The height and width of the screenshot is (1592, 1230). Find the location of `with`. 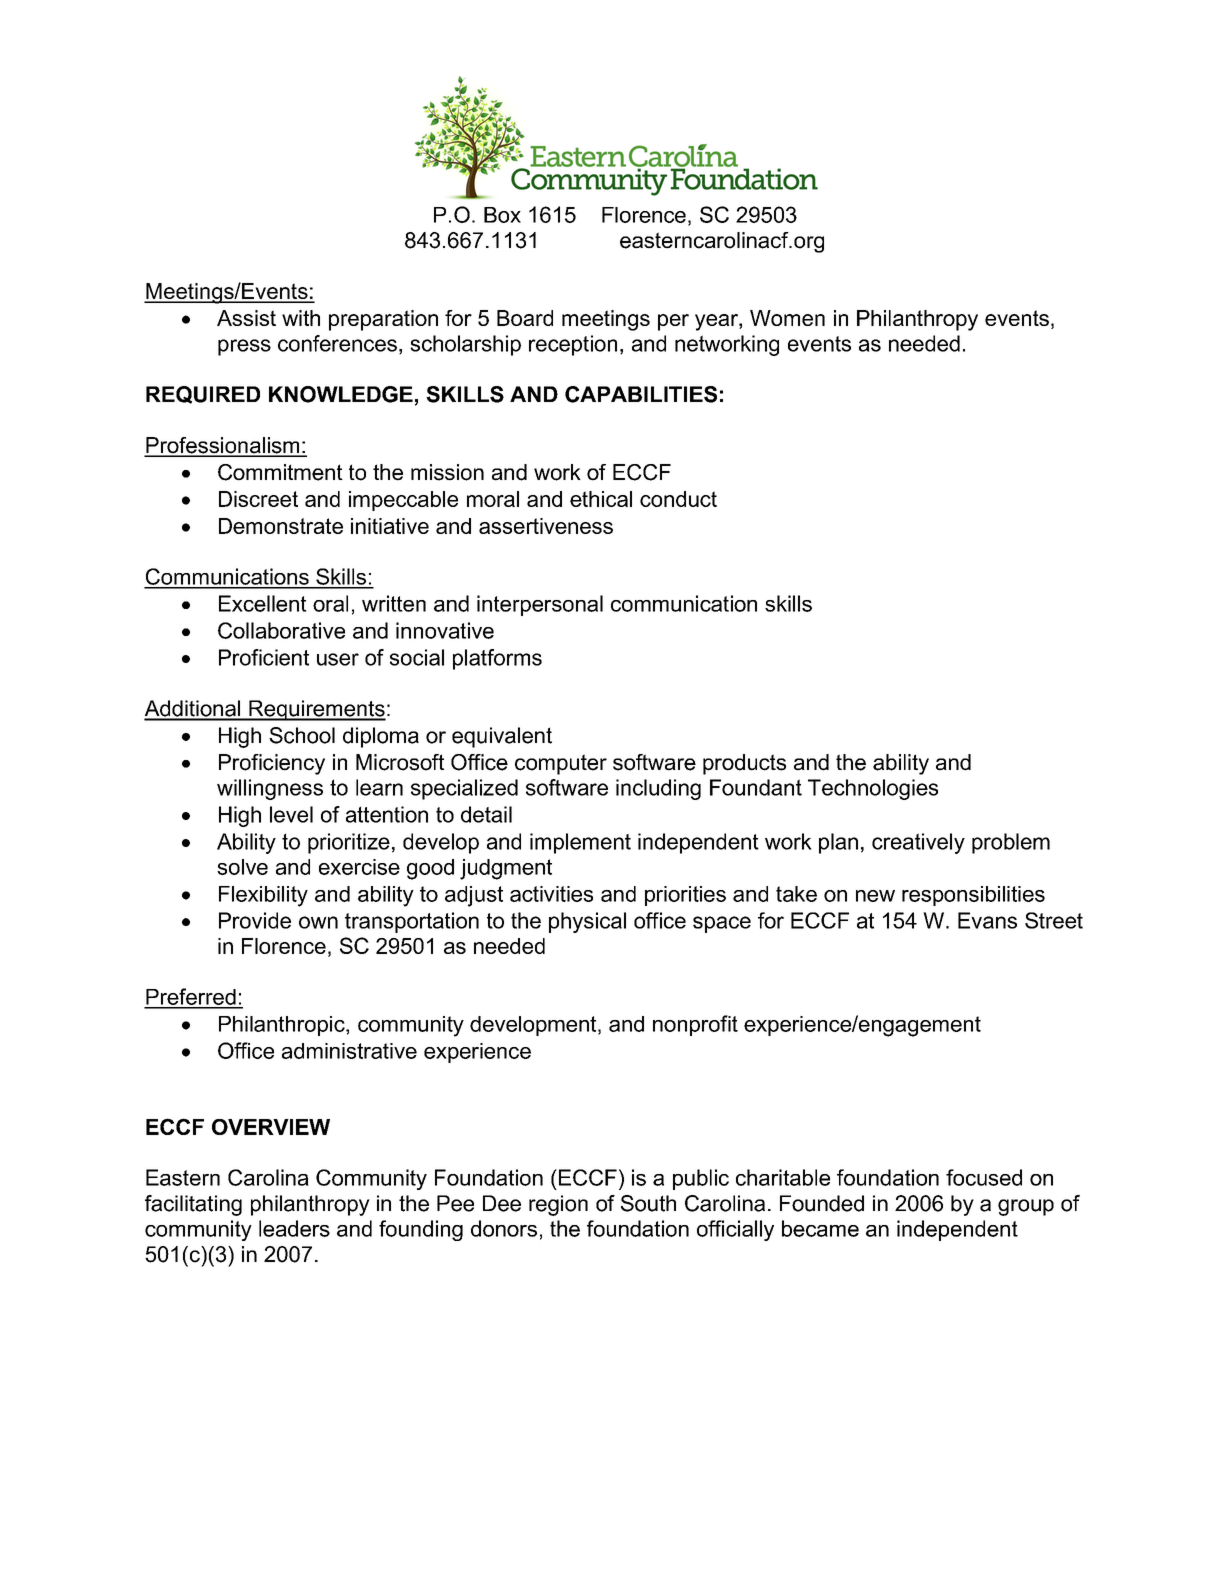

with is located at coordinates (301, 318).
